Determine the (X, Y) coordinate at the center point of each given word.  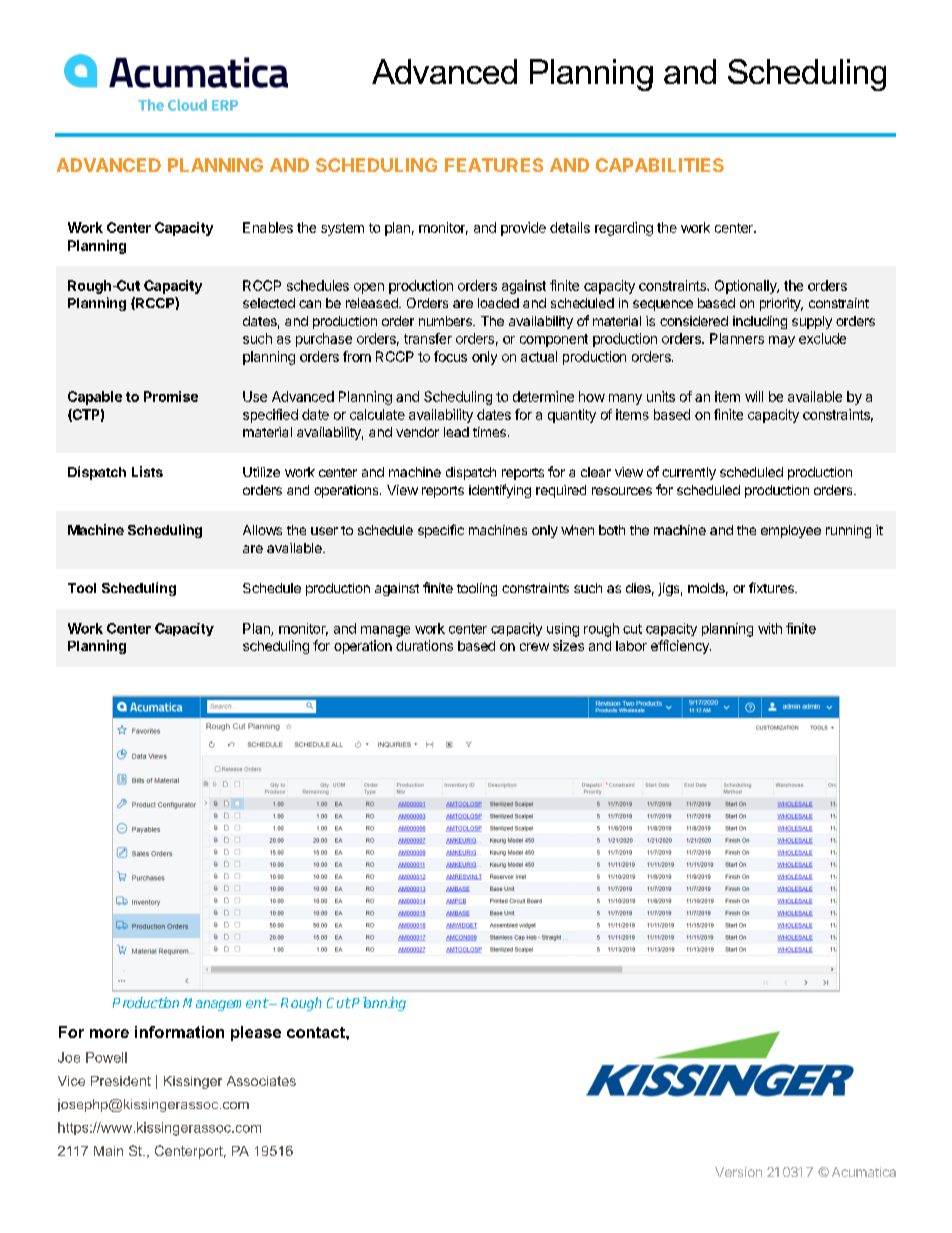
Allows (262, 530)
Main (108, 1151)
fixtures (772, 587)
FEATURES (494, 165)
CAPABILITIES (660, 165)
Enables (268, 227)
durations (424, 645)
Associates (261, 1081)
